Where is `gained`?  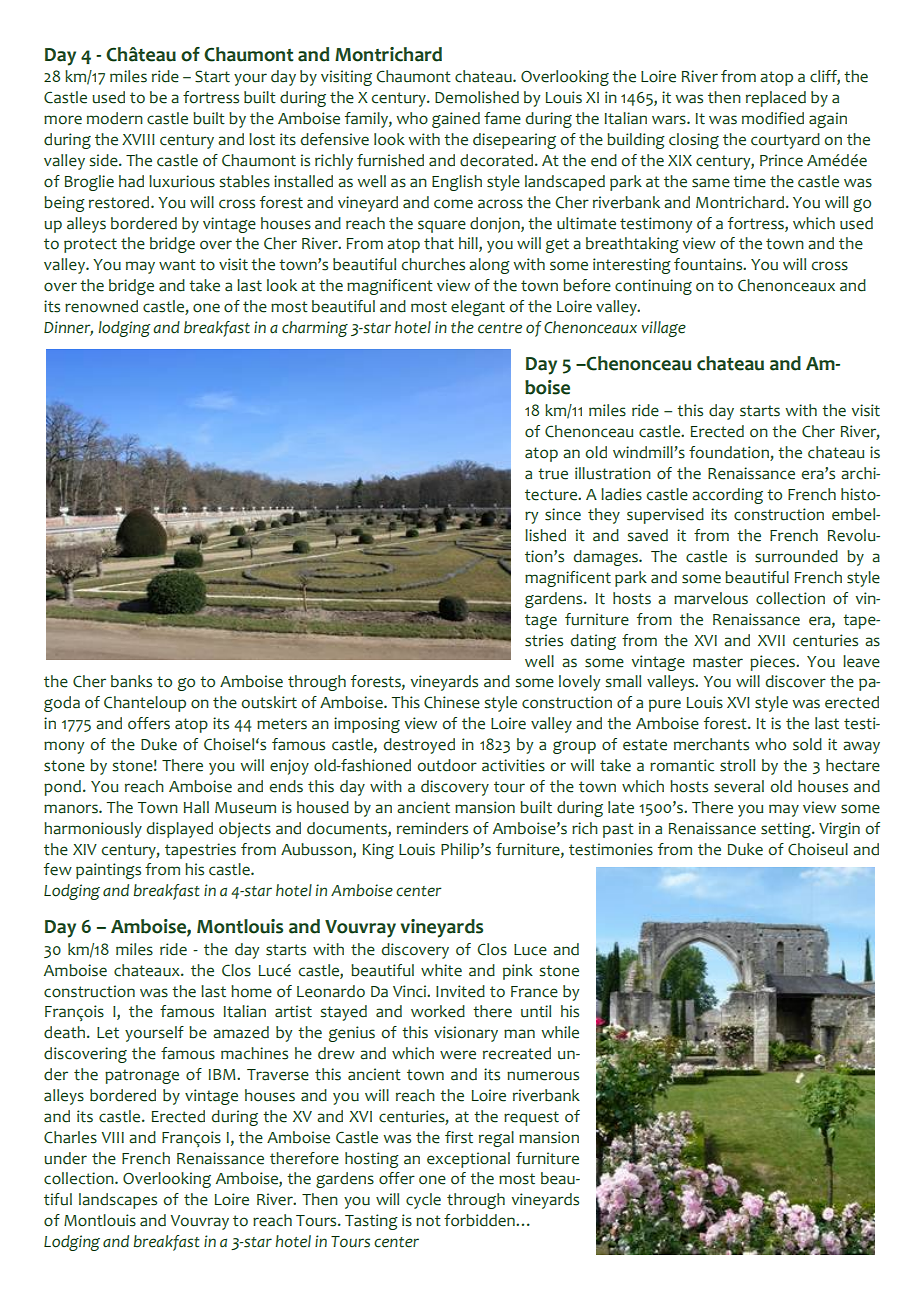
gained is located at coordinates (456, 120).
